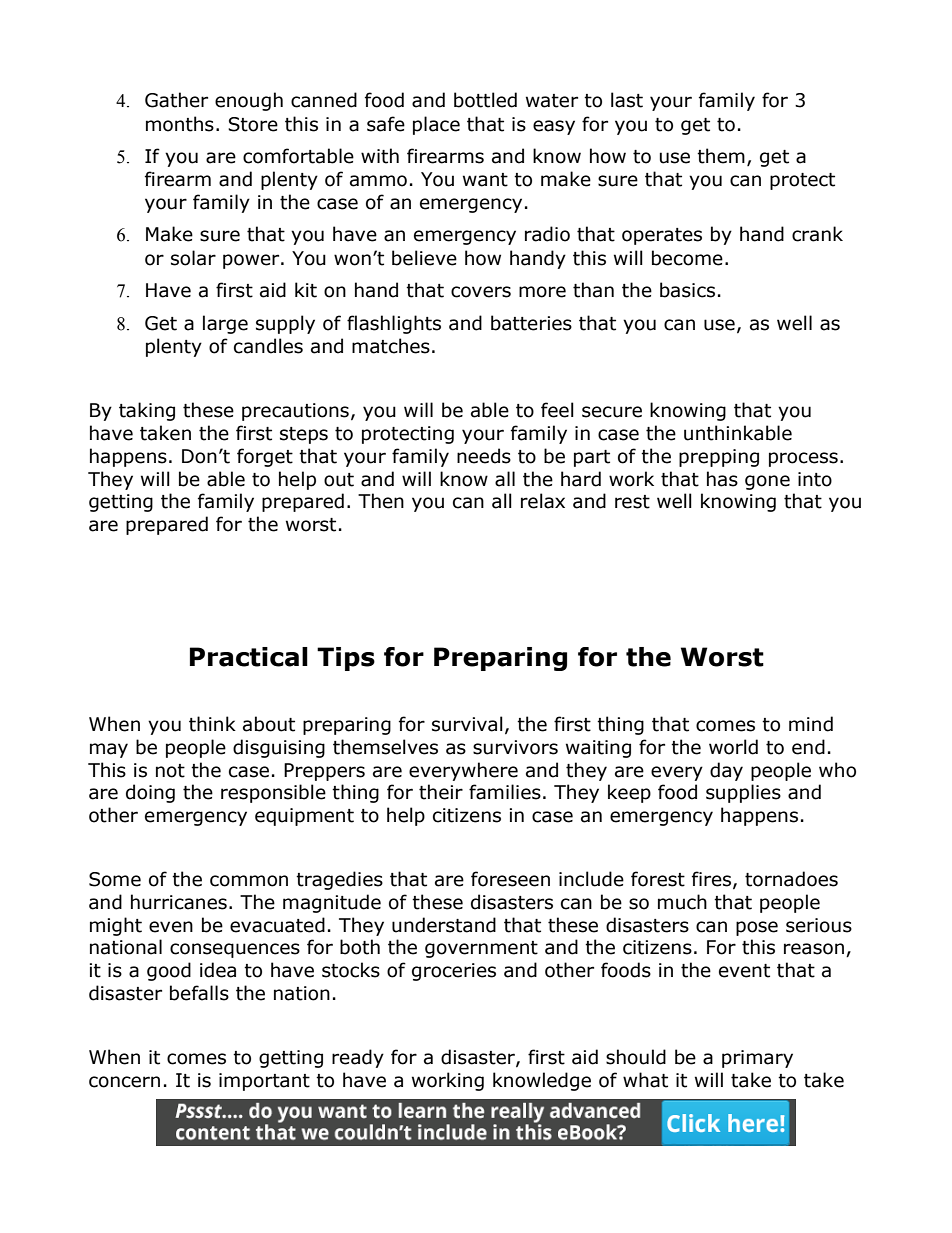  What do you see at coordinates (505, 792) in the document?
I see `families` at bounding box center [505, 792].
